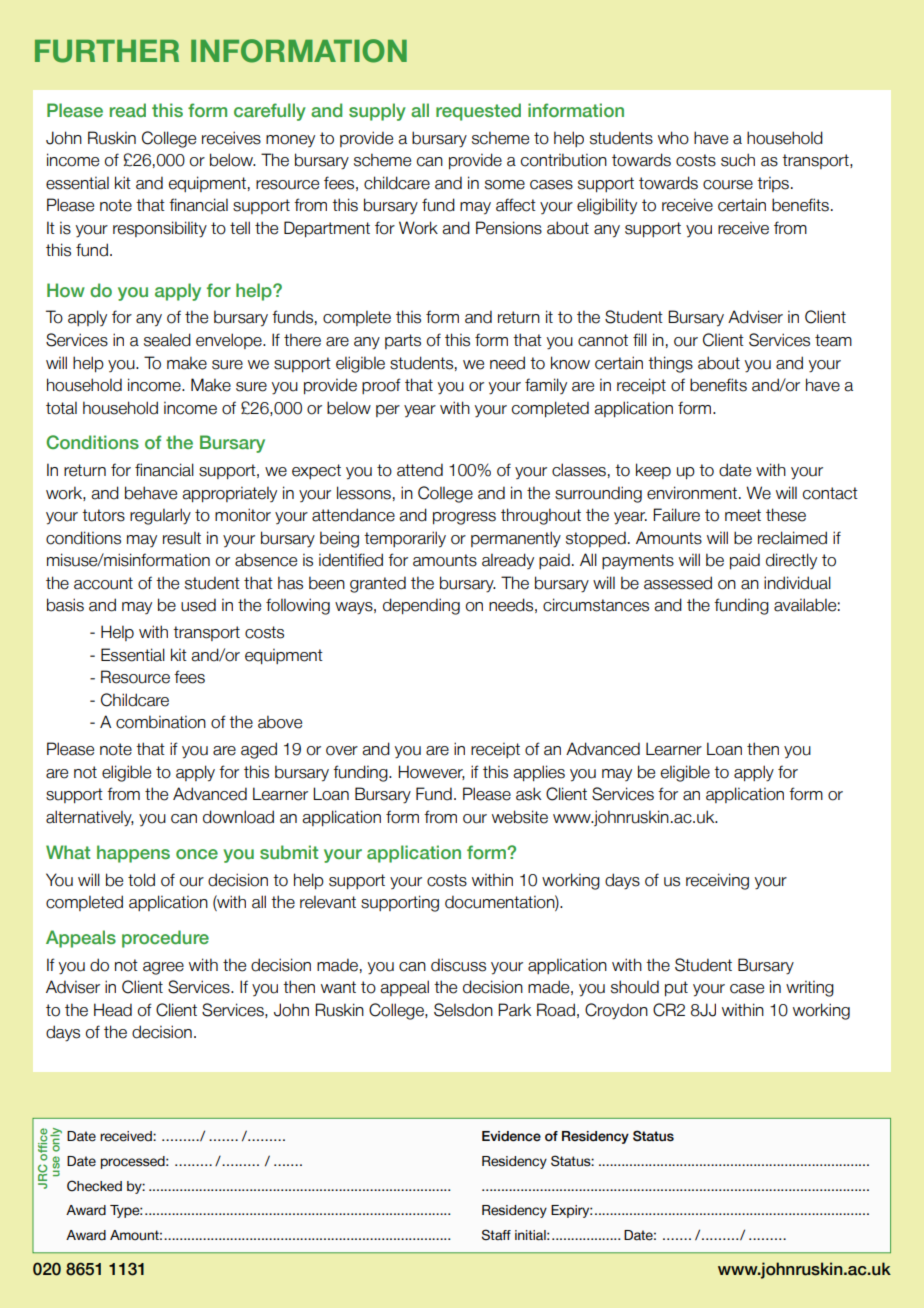 The height and width of the page is (1308, 924). Describe the element at coordinates (511, 1136) in the page. I see `Evidence` at that location.
